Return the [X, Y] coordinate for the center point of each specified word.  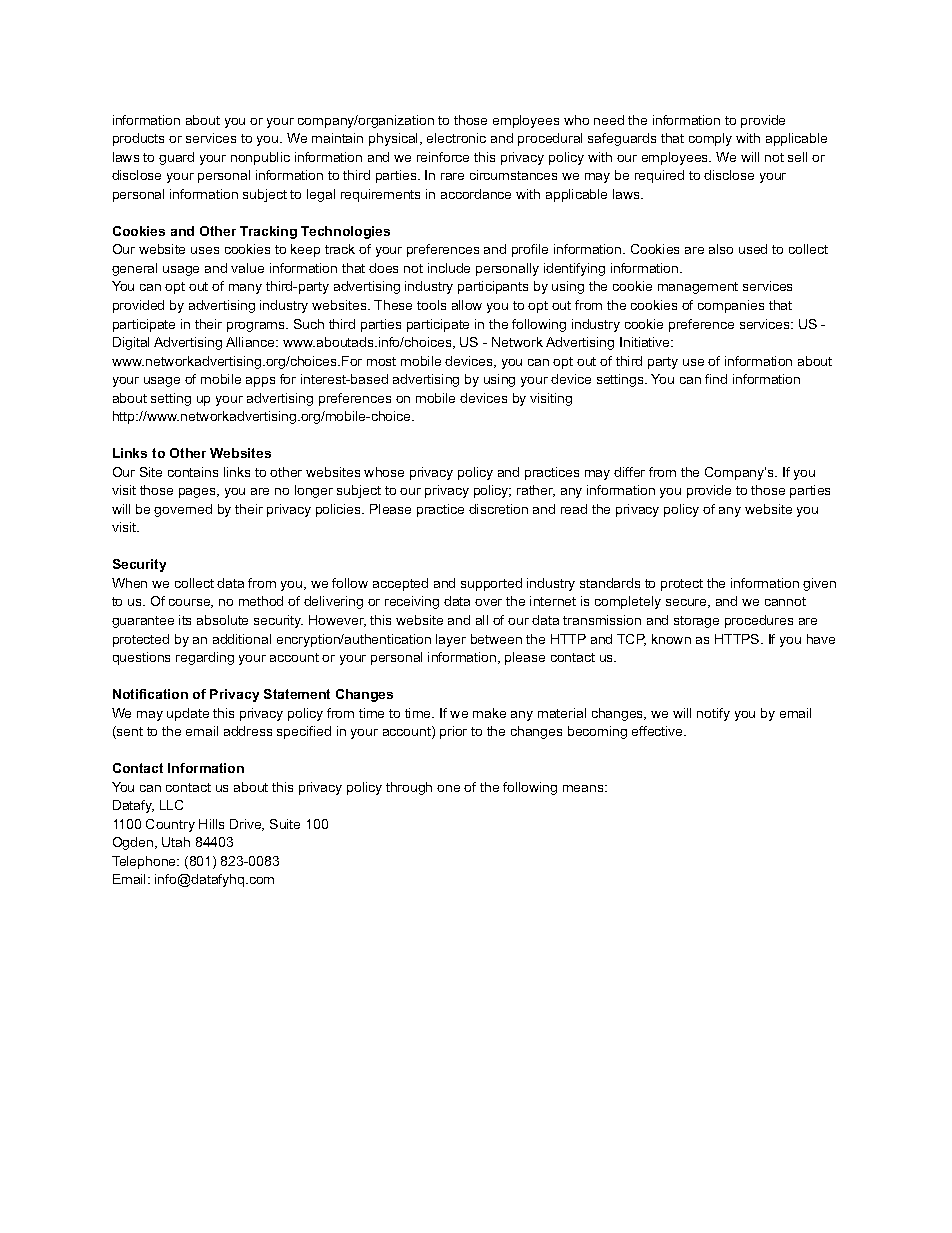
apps [260, 382]
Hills [211, 824]
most [381, 361]
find [716, 379]
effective [659, 731]
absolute [222, 620]
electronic [456, 138]
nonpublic [260, 158]
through [409, 788]
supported [491, 584]
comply [710, 139]
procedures [759, 621]
